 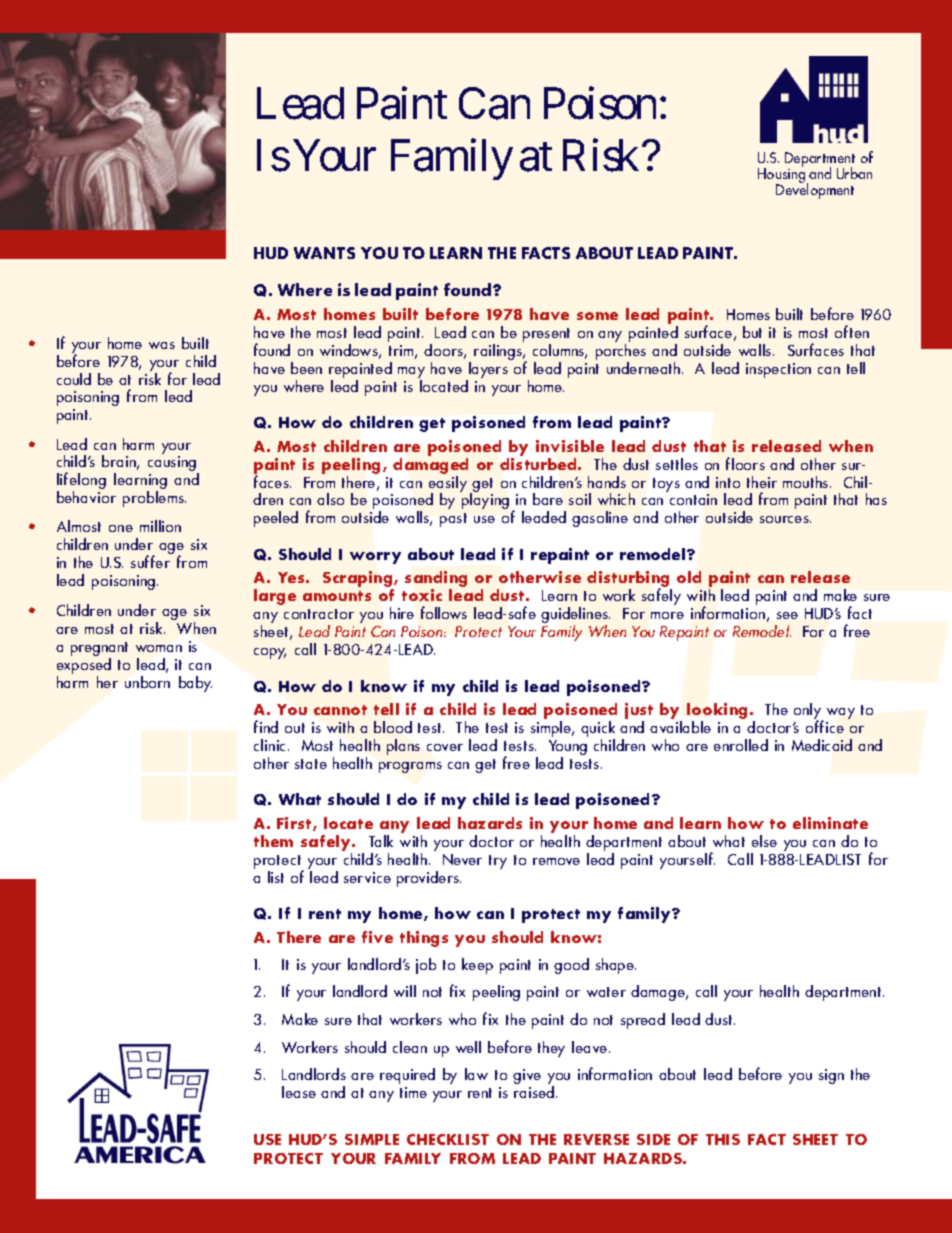 I want to click on THIS, so click(x=723, y=1139).
